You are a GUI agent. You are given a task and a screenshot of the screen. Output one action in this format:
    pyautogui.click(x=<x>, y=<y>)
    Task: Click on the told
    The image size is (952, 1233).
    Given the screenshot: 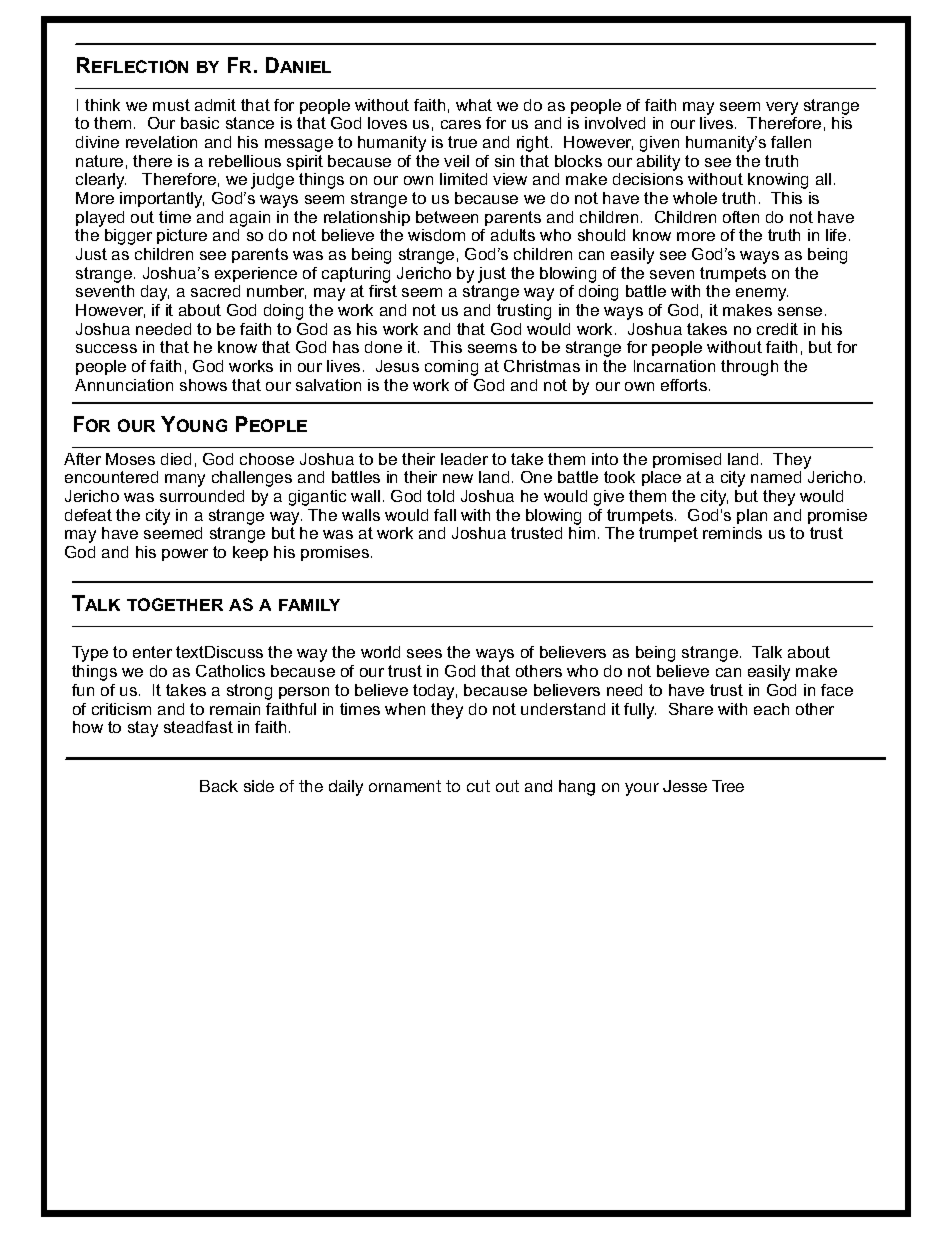 What is the action you would take?
    pyautogui.click(x=440, y=496)
